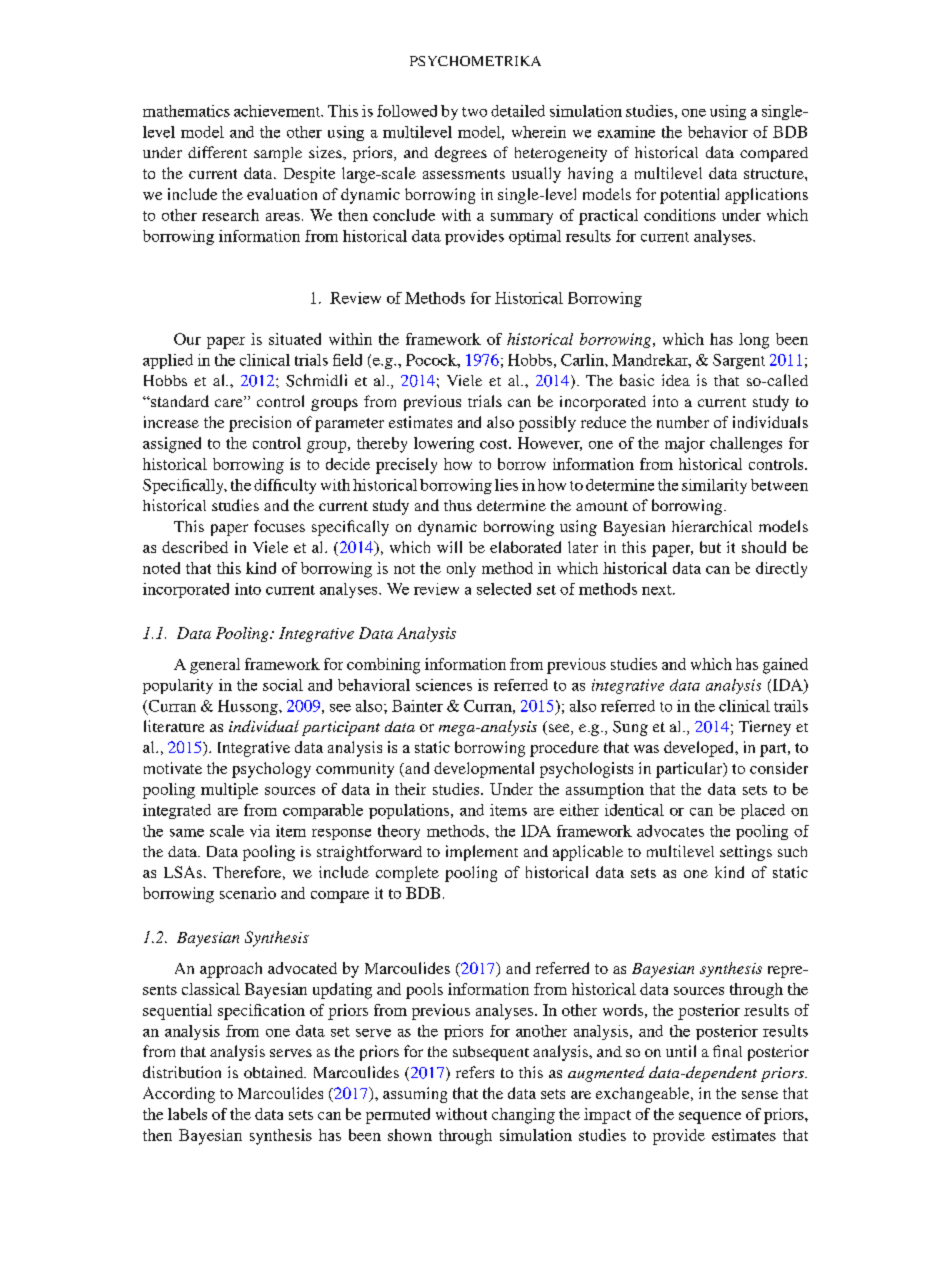 Image resolution: width=952 pixels, height=1284 pixels. Describe the element at coordinates (495, 444) in the screenshot. I see `cost` at that location.
